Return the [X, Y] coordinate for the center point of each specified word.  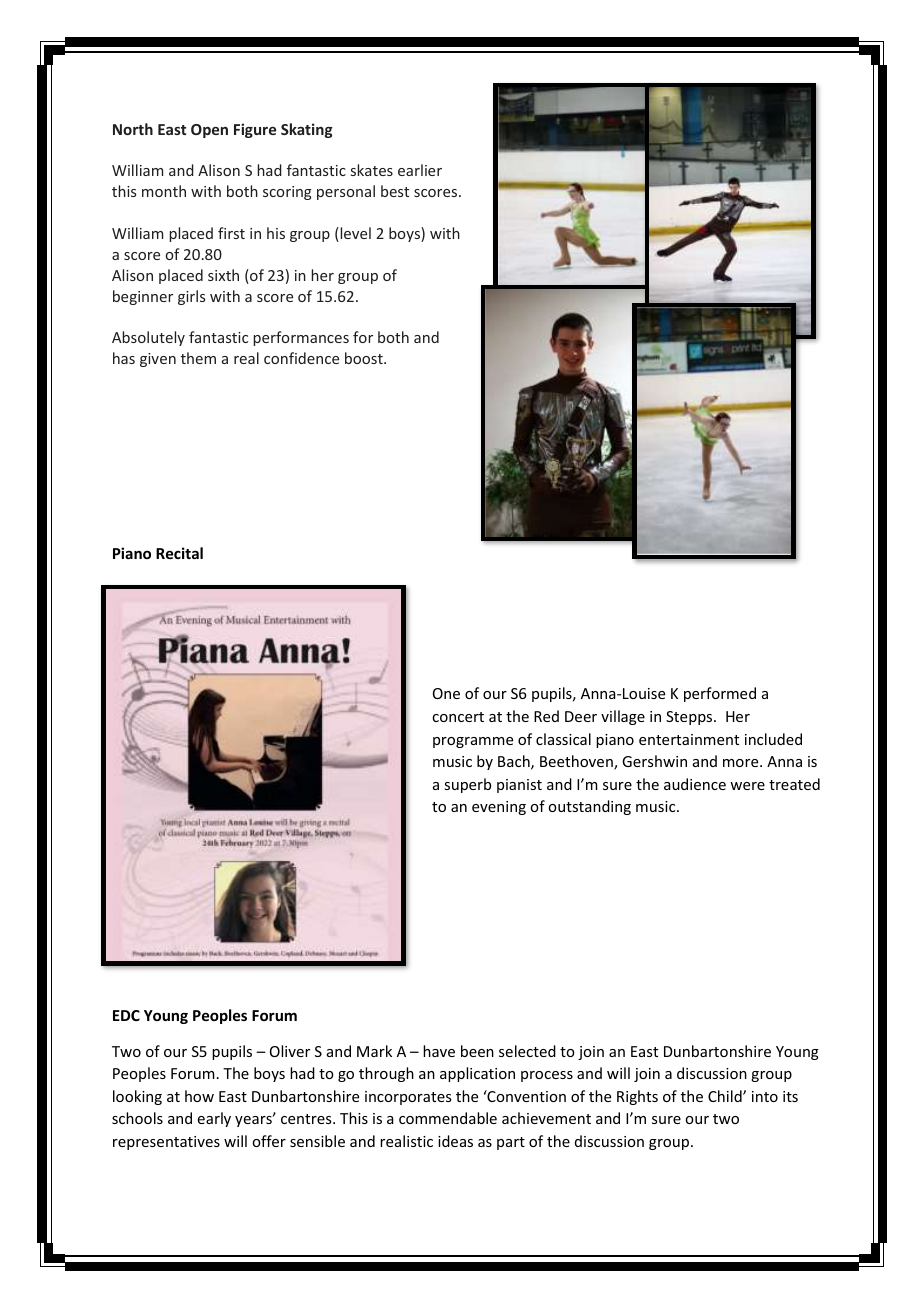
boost [365, 358]
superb [467, 785]
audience [695, 784]
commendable [448, 1118]
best [395, 191]
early [214, 1119]
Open [209, 131]
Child [726, 1096]
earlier [420, 170]
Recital [179, 553]
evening [499, 808]
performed [720, 694]
